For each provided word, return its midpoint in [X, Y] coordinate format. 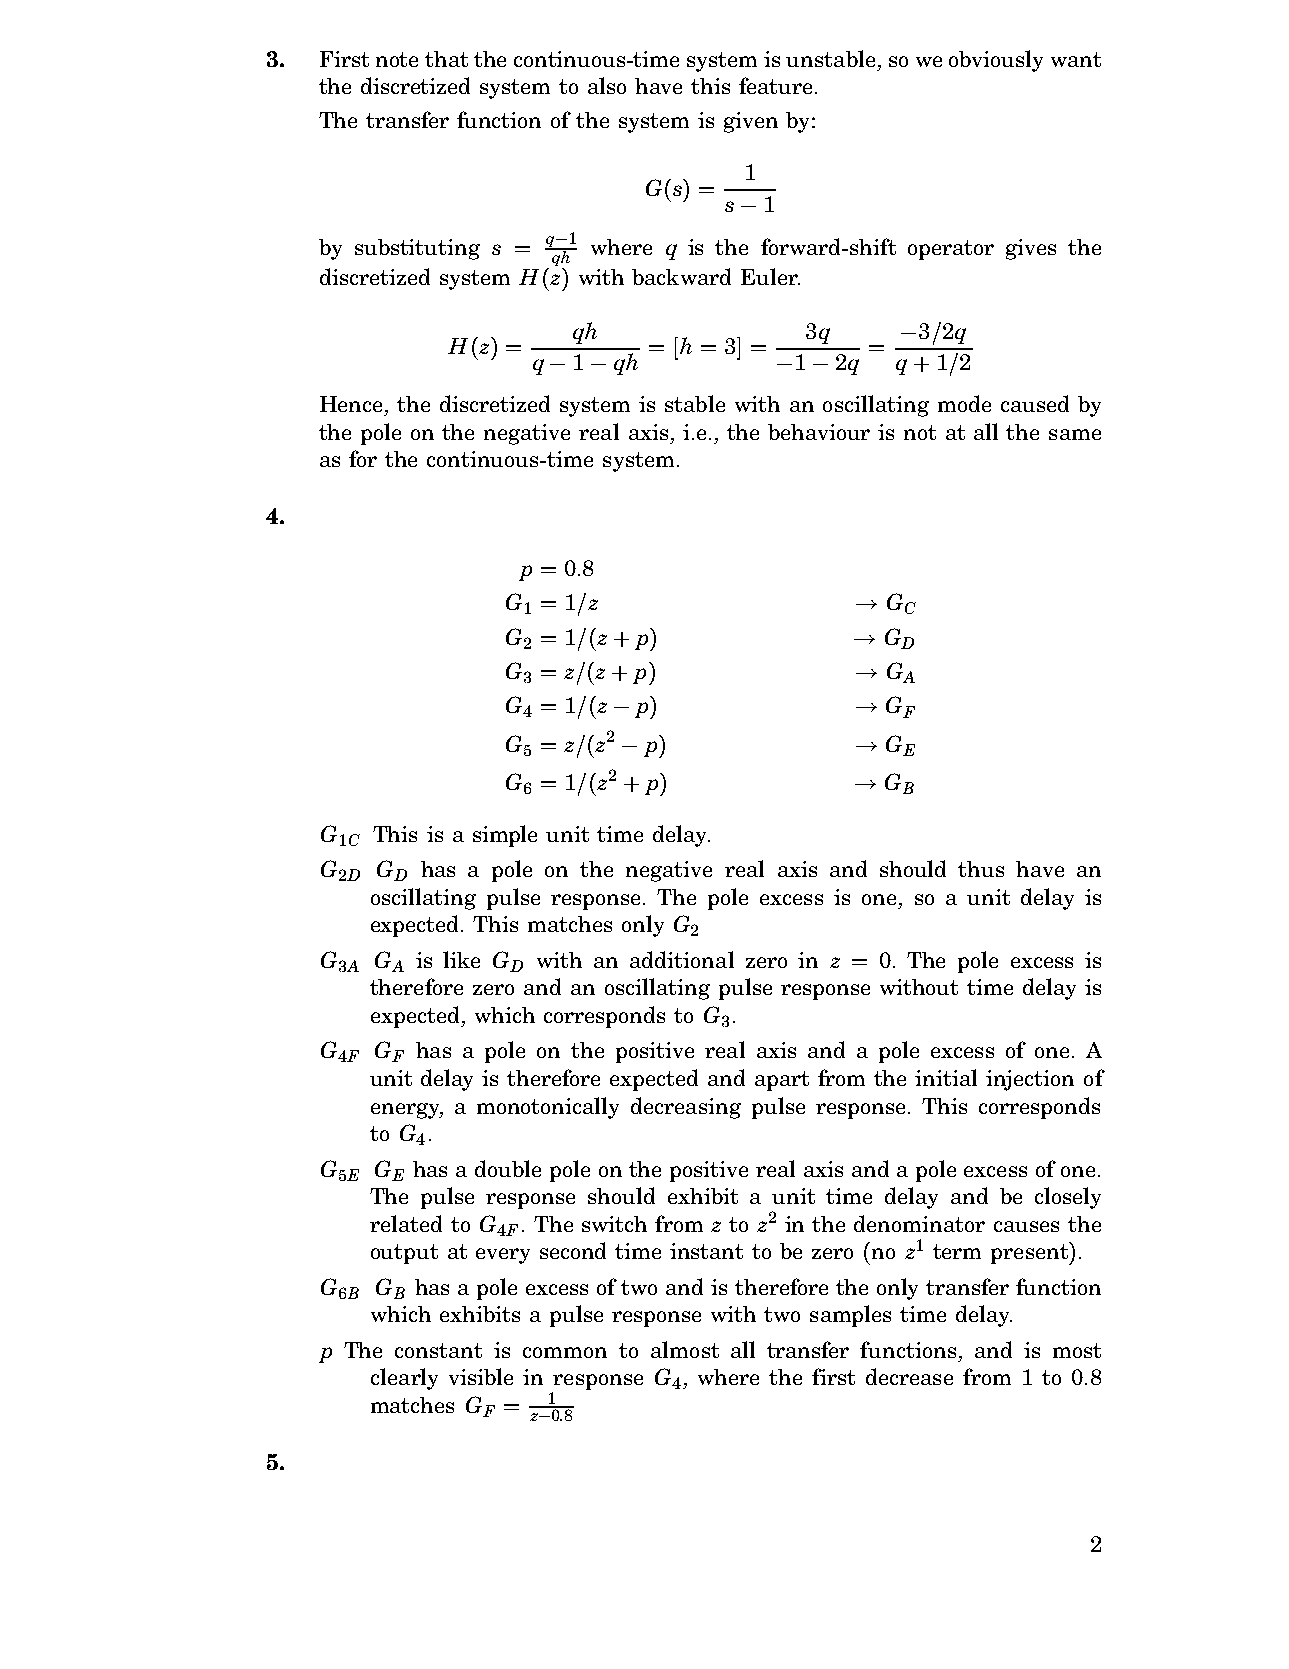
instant [706, 1251]
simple [505, 836]
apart [782, 1081]
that [446, 59]
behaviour [819, 432]
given [751, 122]
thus [981, 869]
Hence [353, 404]
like [461, 959]
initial [946, 1077]
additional [682, 959]
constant [438, 1350]
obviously [996, 61]
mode [964, 403]
